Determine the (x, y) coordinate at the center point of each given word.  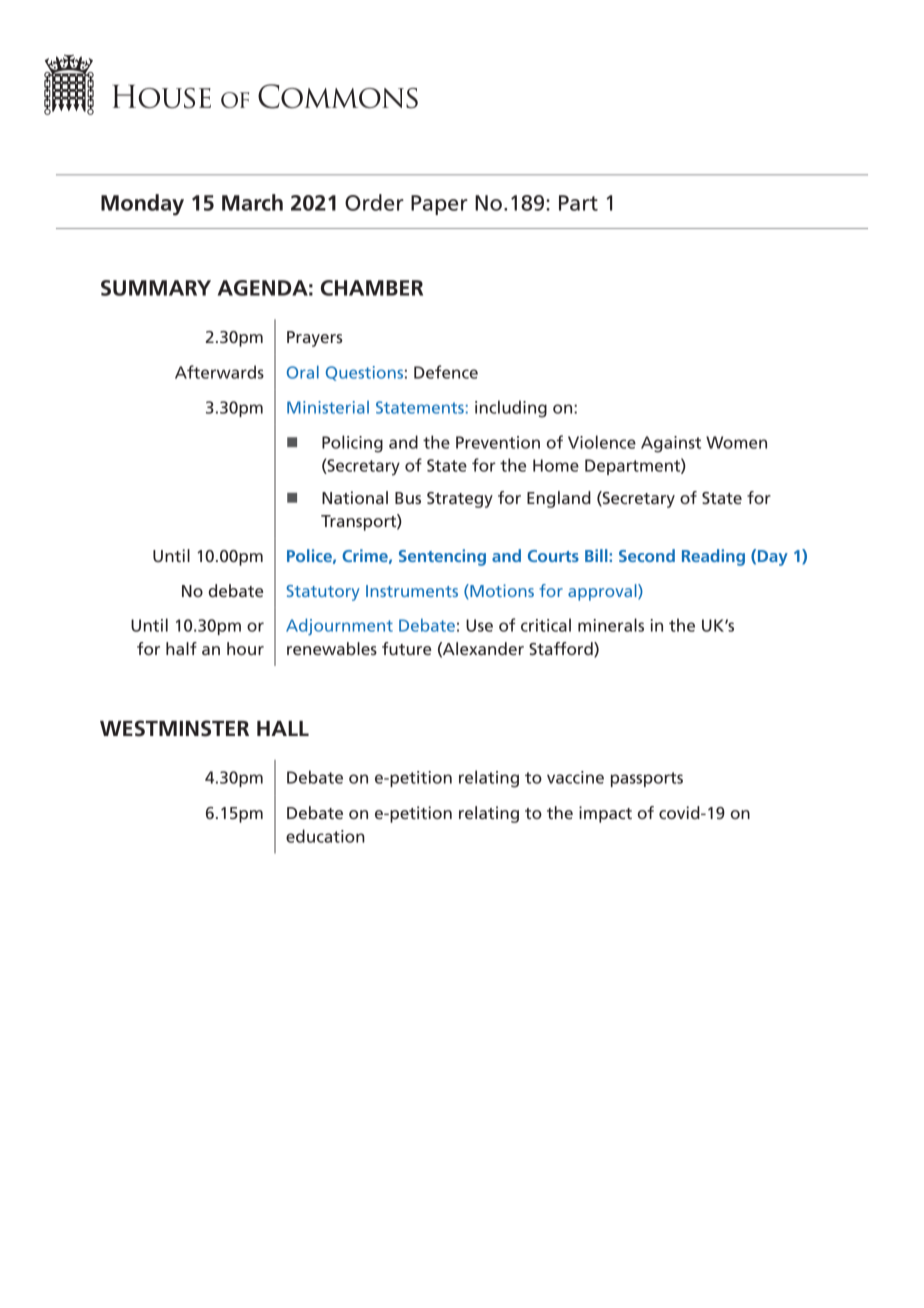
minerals (611, 625)
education (325, 836)
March (252, 202)
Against (671, 444)
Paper (439, 205)
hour (245, 648)
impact (605, 814)
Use (479, 625)
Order (374, 202)
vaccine (575, 777)
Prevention (498, 442)
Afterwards (219, 372)
